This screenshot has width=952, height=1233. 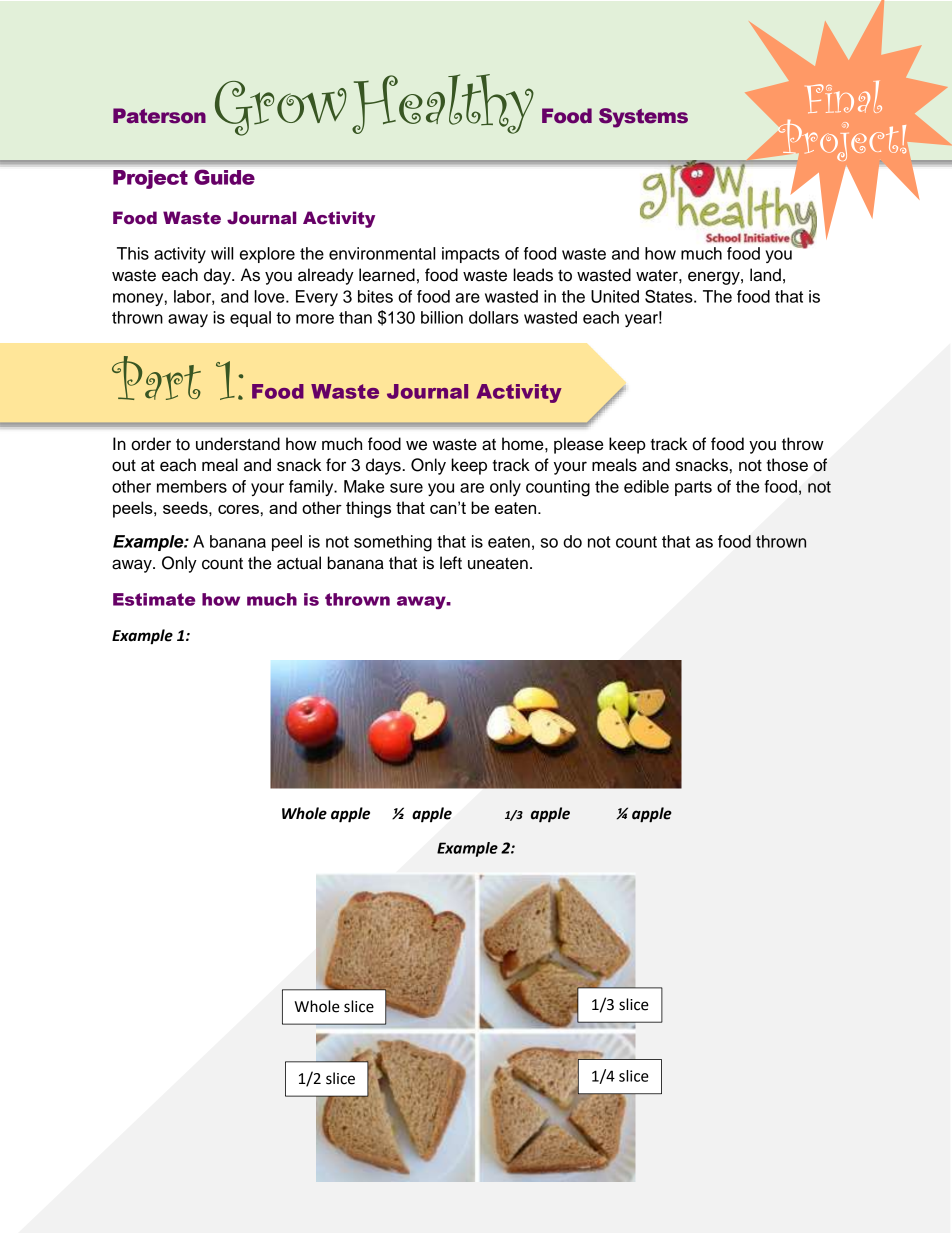 What do you see at coordinates (787, 465) in the screenshot?
I see `those` at bounding box center [787, 465].
